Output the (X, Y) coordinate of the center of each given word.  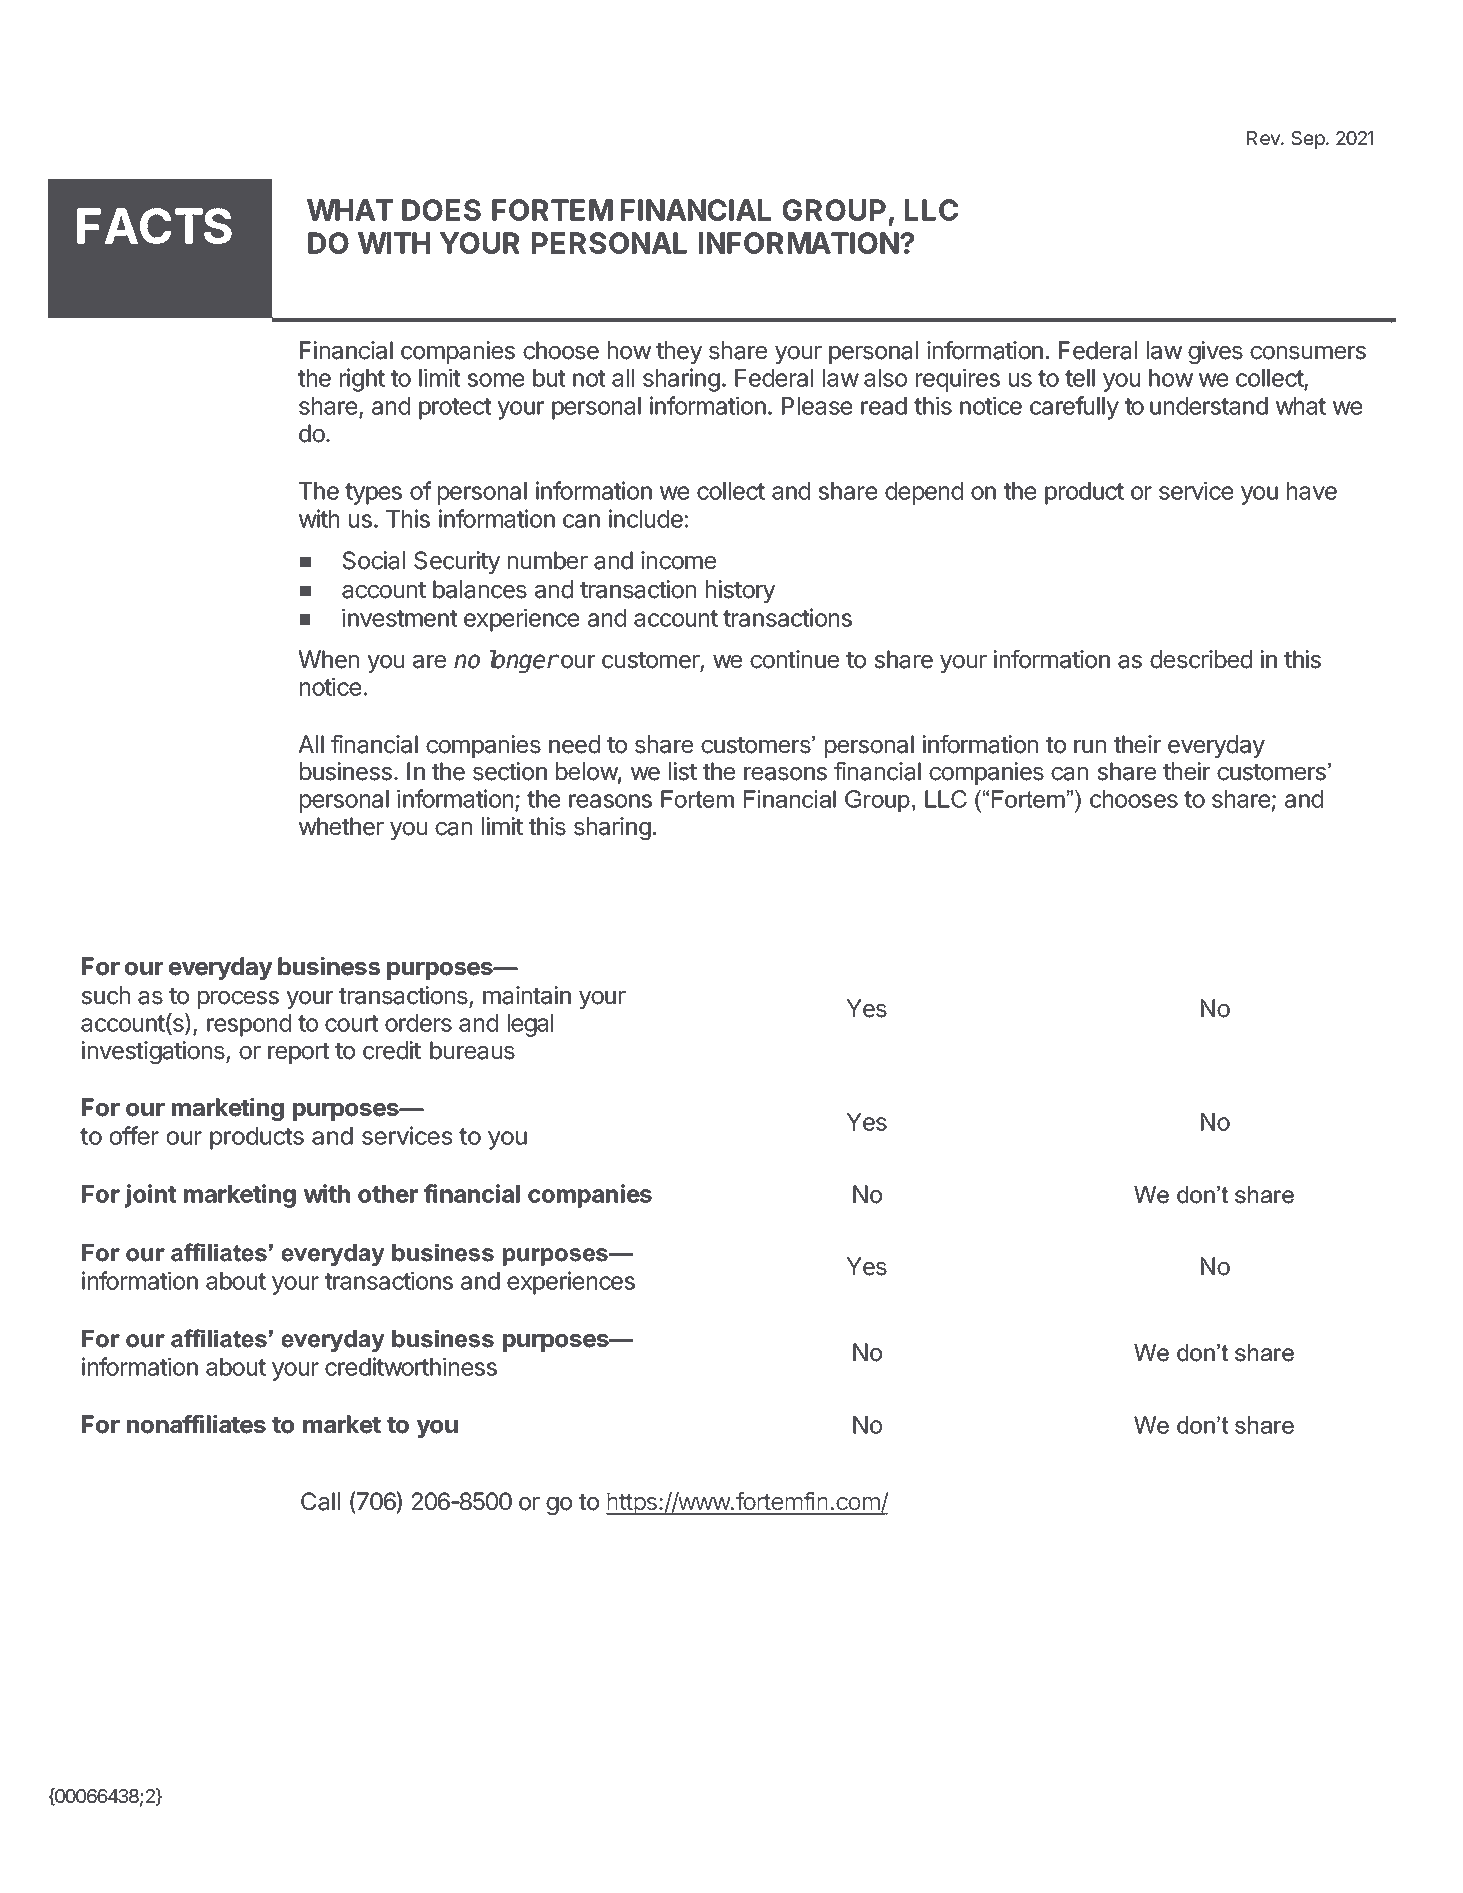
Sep (1308, 140)
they (679, 352)
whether (341, 826)
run (1090, 746)
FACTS (154, 226)
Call (320, 1501)
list (683, 771)
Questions (157, 1501)
